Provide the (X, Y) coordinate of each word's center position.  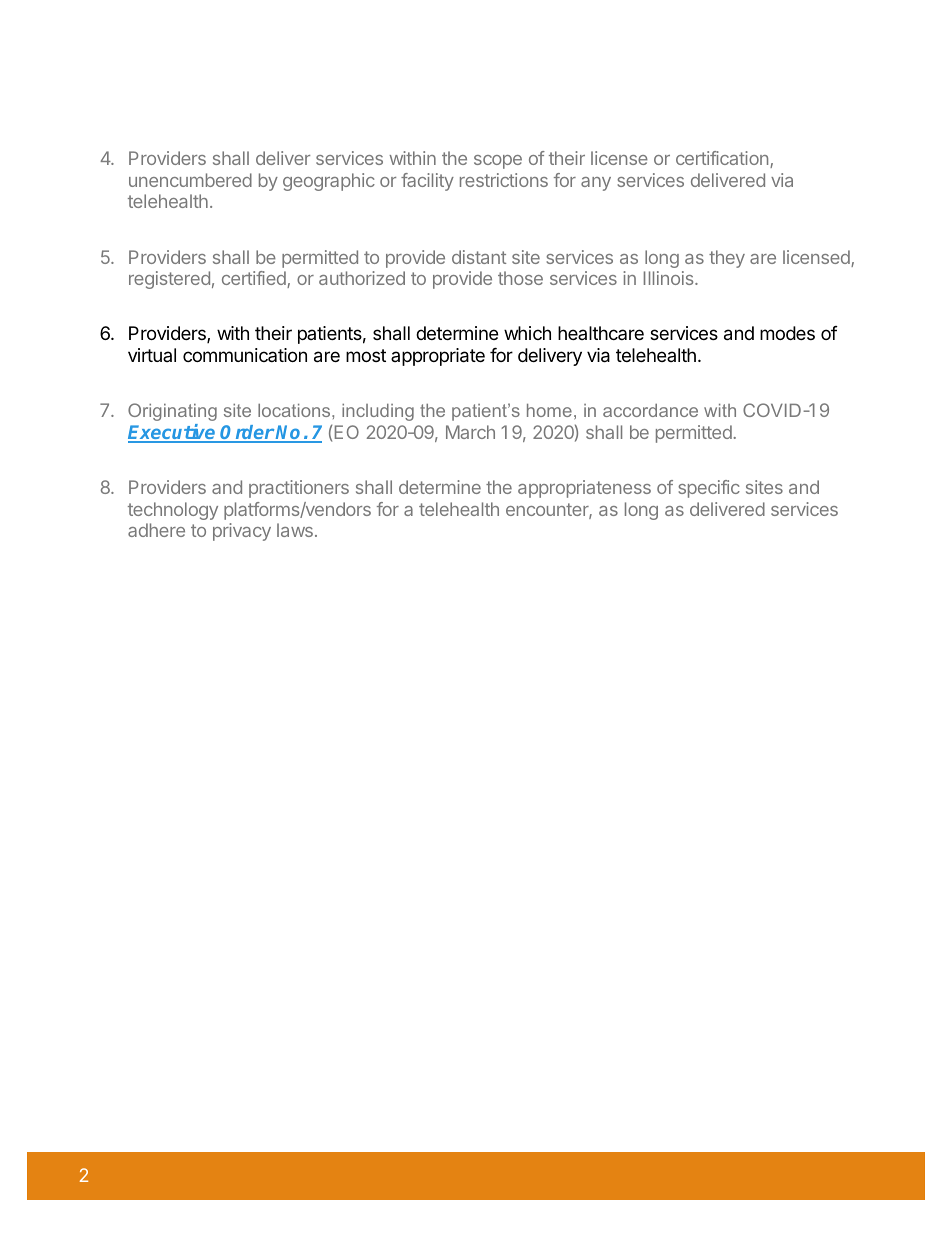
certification (723, 159)
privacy (242, 532)
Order (247, 433)
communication (245, 355)
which (527, 333)
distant (479, 257)
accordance (650, 410)
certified (255, 279)
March (470, 432)
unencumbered (190, 180)
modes (787, 333)
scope (498, 162)
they (727, 259)
